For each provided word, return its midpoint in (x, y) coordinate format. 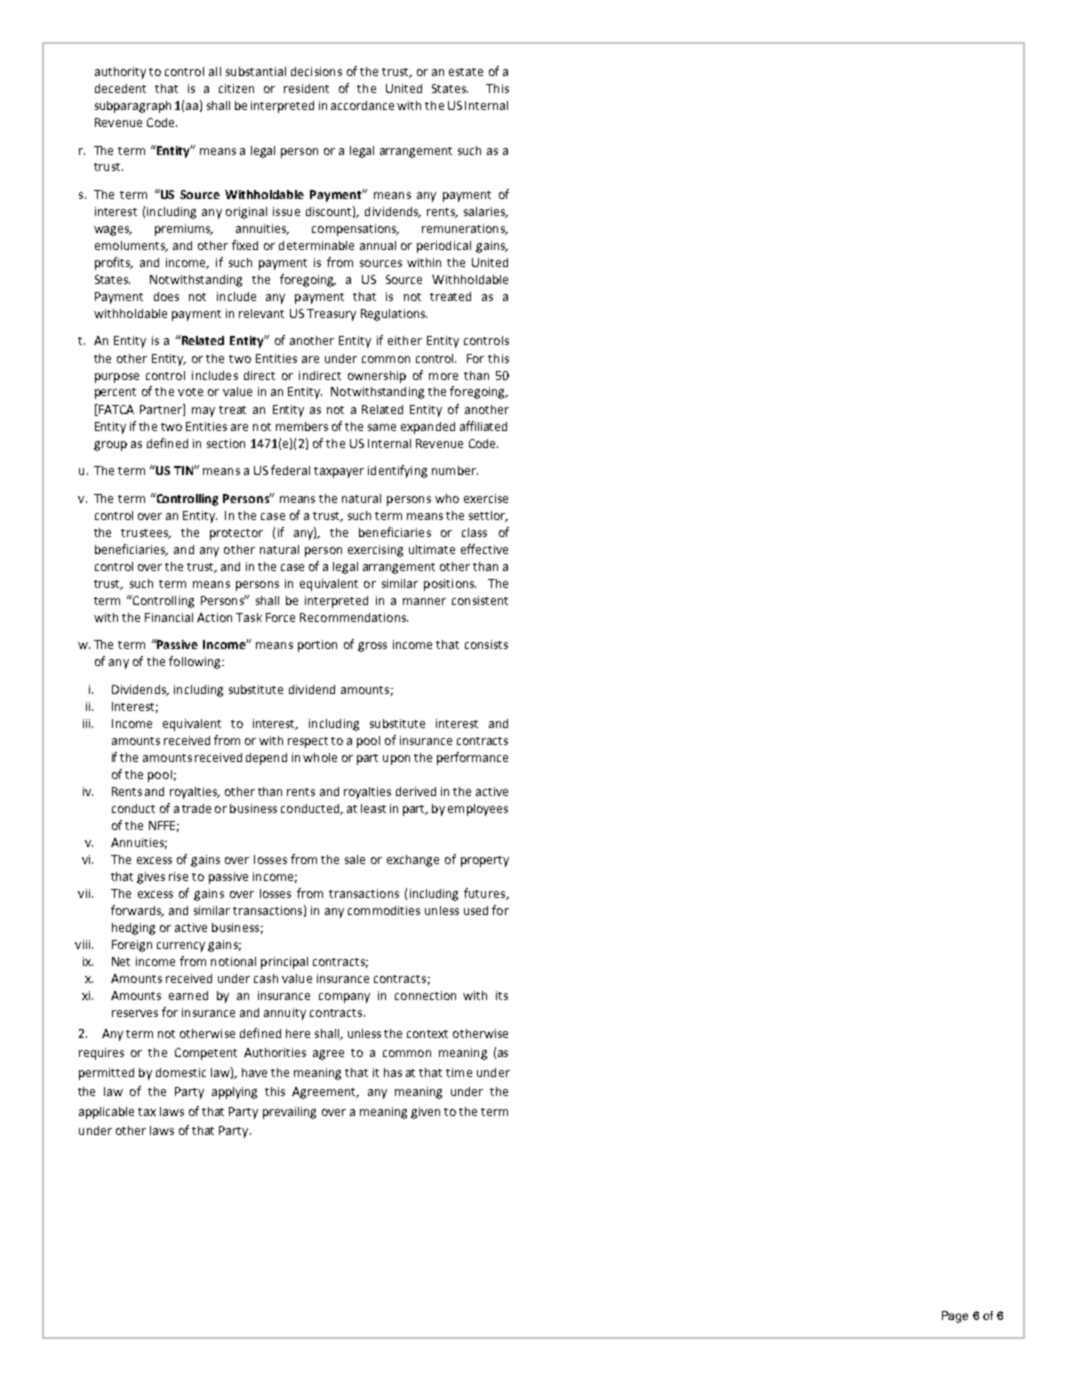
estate (466, 72)
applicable (106, 1113)
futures (486, 894)
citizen (236, 88)
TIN (184, 470)
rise (178, 876)
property (485, 861)
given (425, 1113)
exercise (486, 498)
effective (484, 549)
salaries (486, 212)
